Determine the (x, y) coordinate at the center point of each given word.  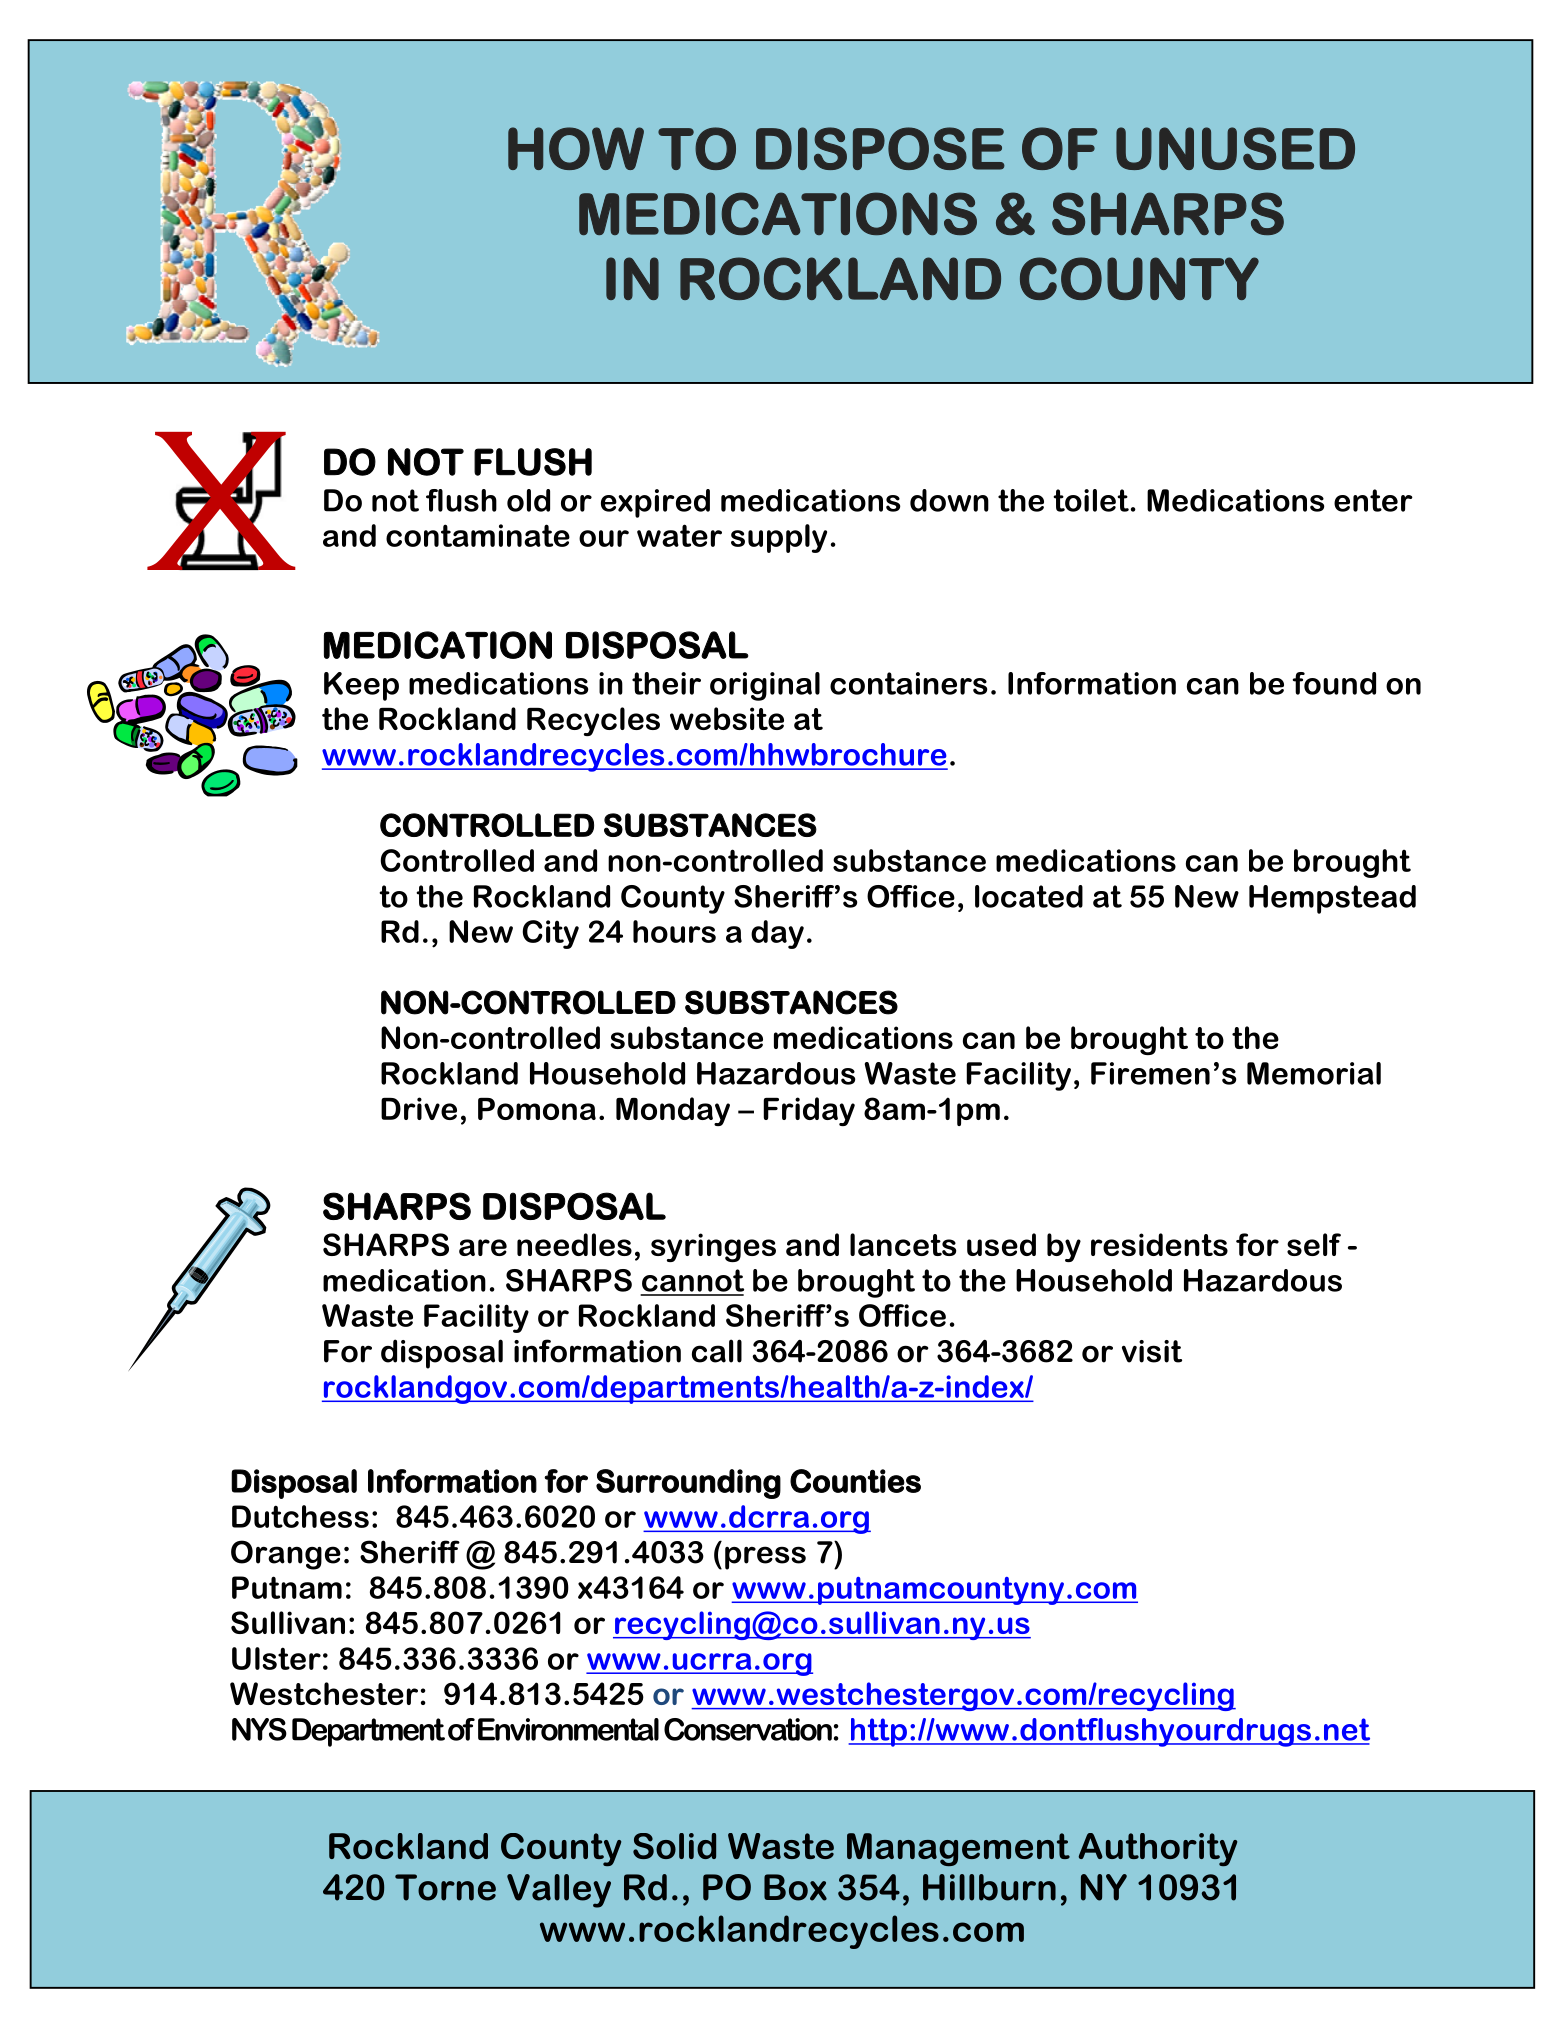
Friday (809, 1111)
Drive (419, 1108)
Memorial (1314, 1073)
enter (1373, 500)
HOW (576, 148)
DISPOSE (880, 148)
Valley (559, 1891)
